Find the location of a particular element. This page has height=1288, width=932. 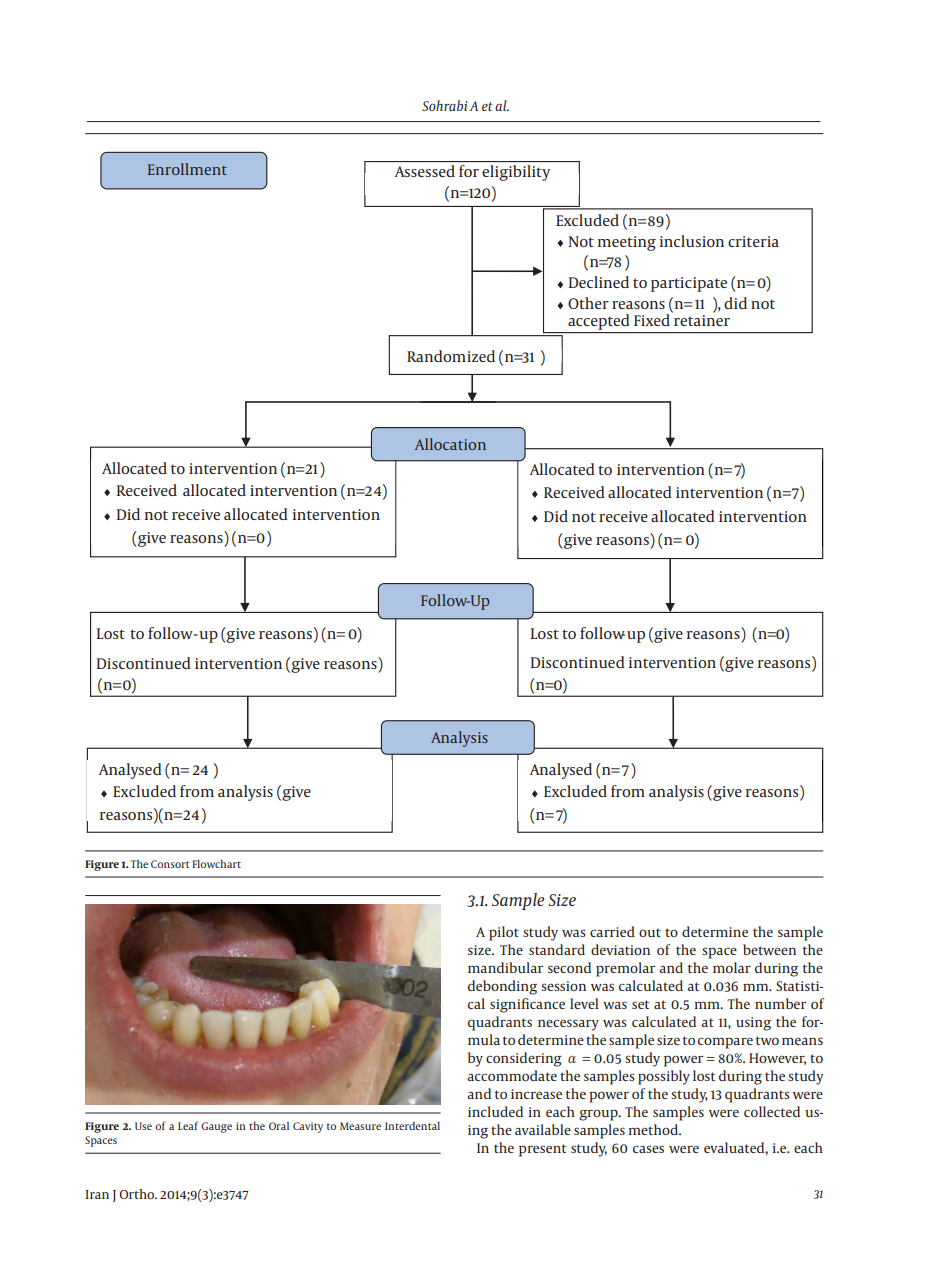

out is located at coordinates (650, 932).
